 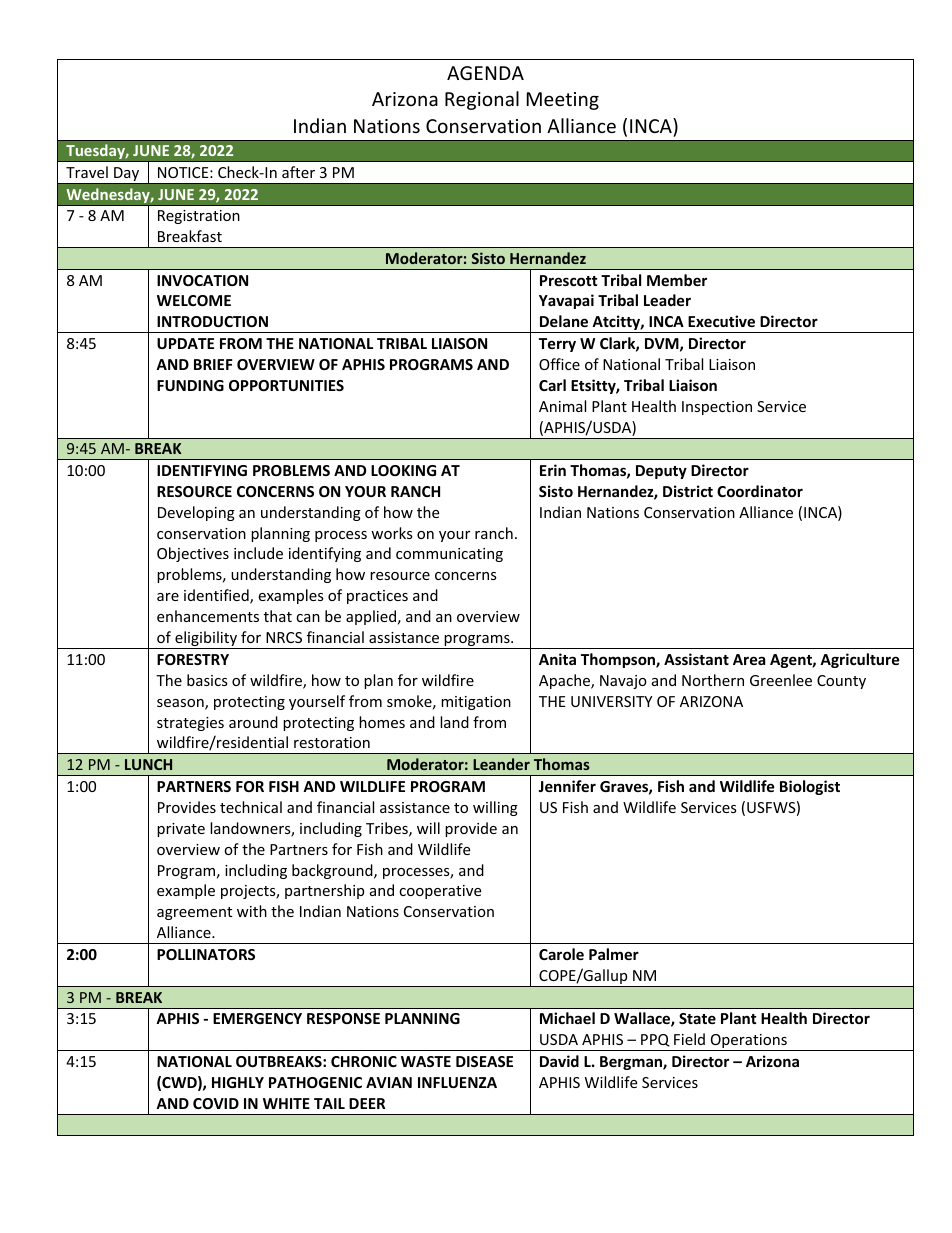 What do you see at coordinates (148, 764) in the image?
I see `LUNCH` at bounding box center [148, 764].
